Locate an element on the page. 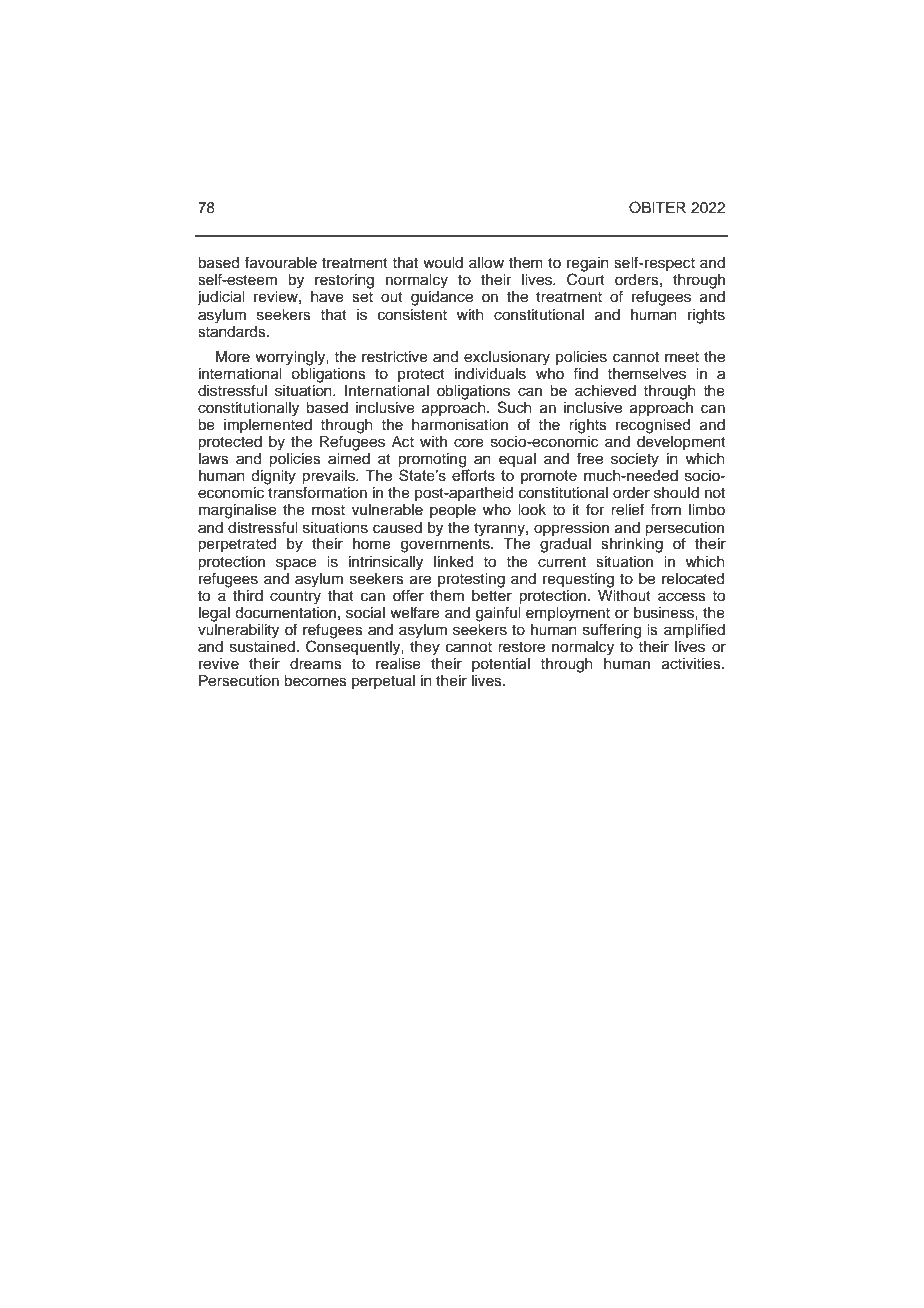  More is located at coordinates (233, 357).
